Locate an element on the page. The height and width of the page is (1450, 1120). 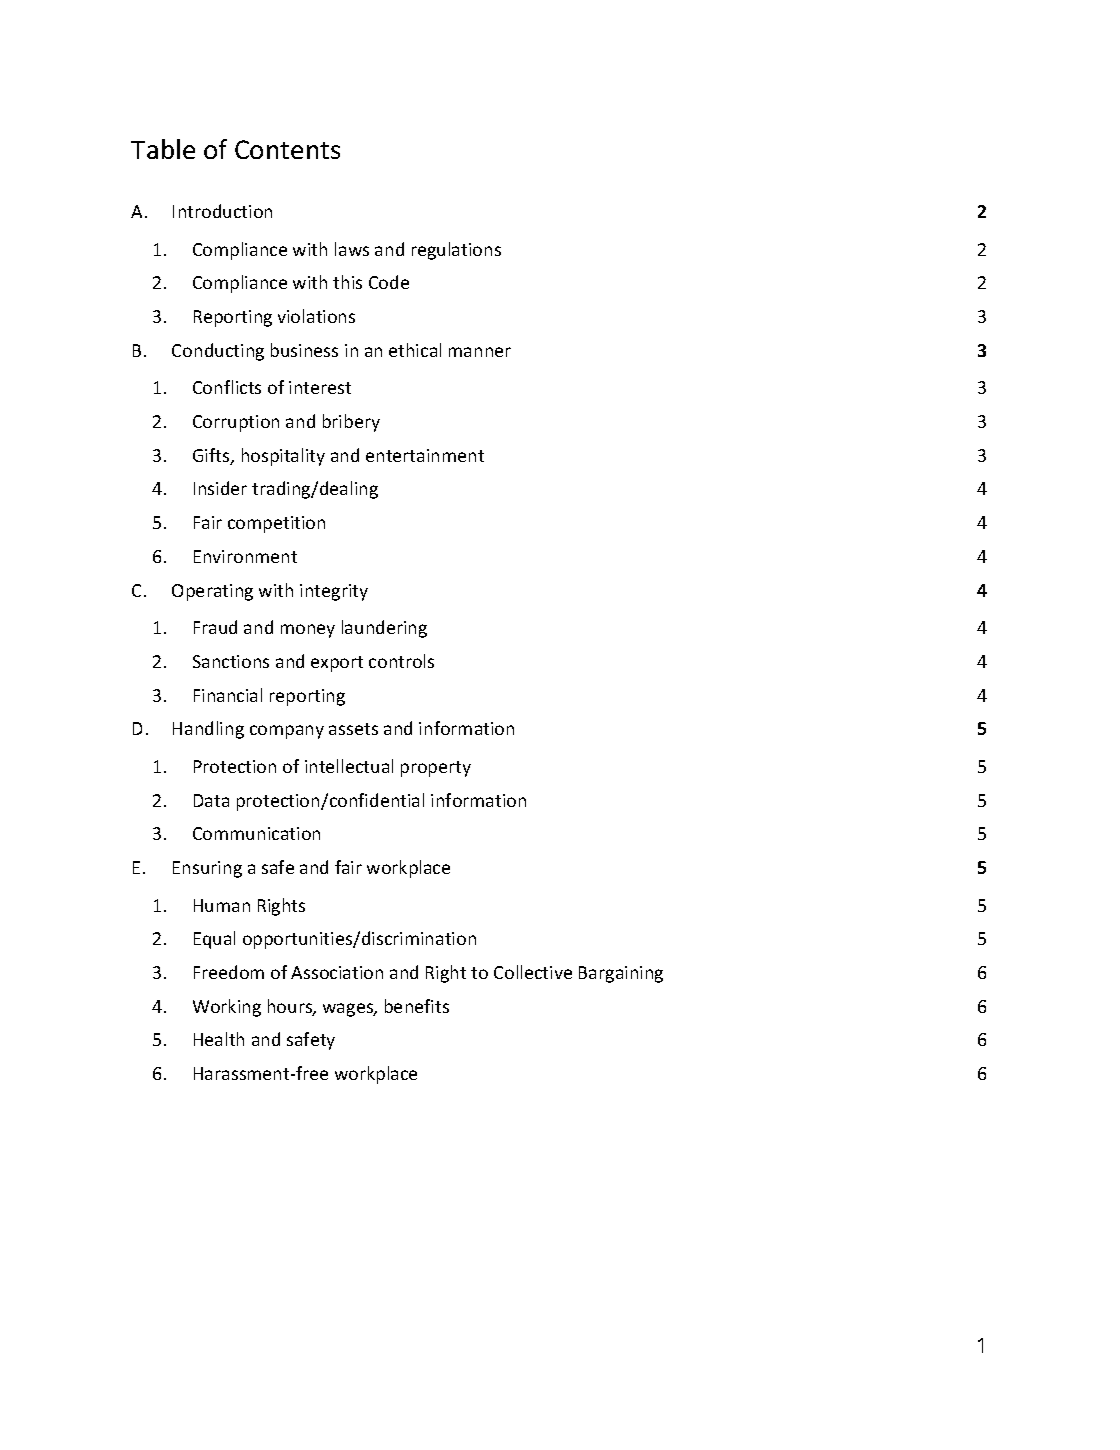
Data is located at coordinates (211, 800).
